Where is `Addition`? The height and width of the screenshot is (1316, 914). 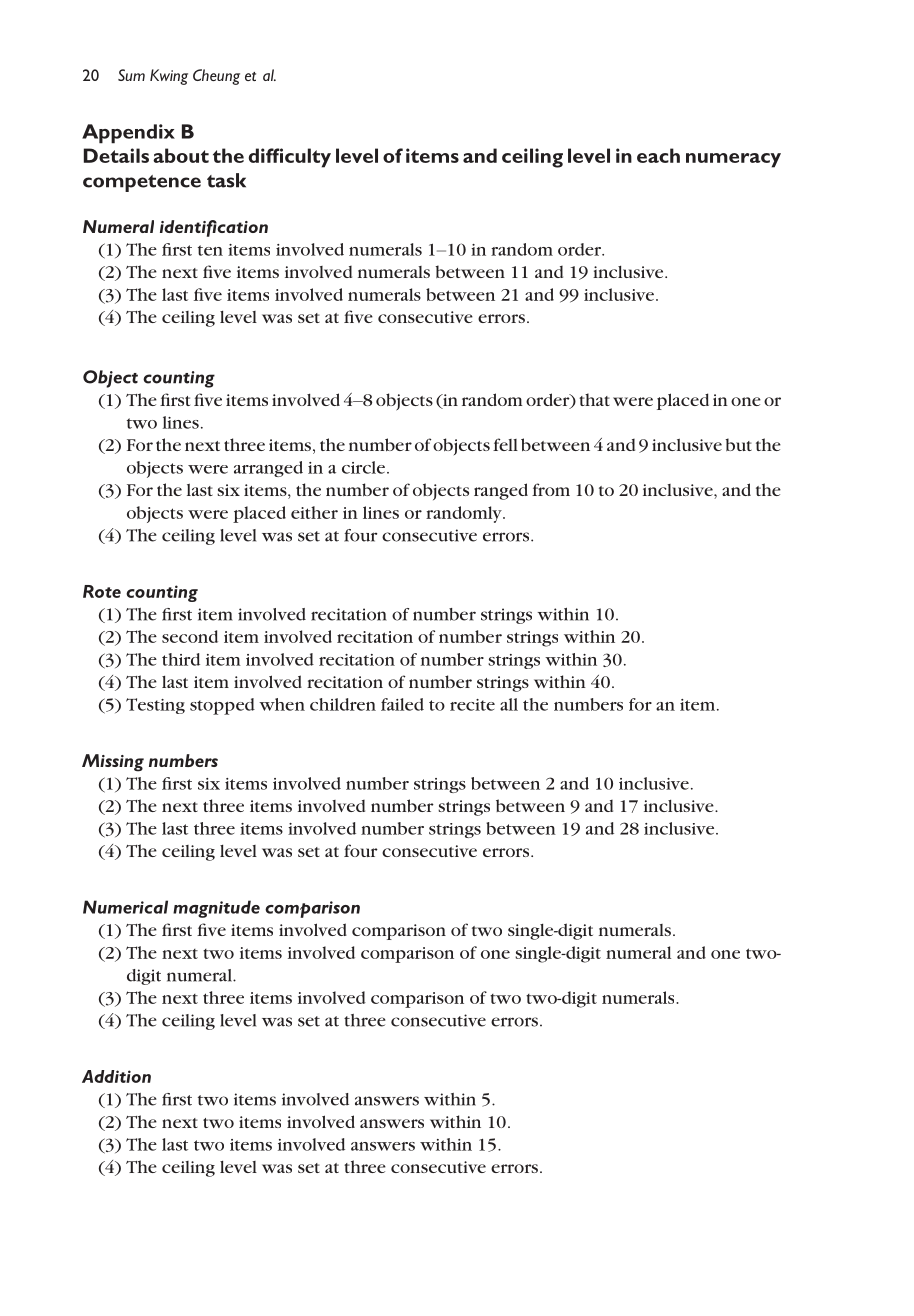
Addition is located at coordinates (116, 1076).
